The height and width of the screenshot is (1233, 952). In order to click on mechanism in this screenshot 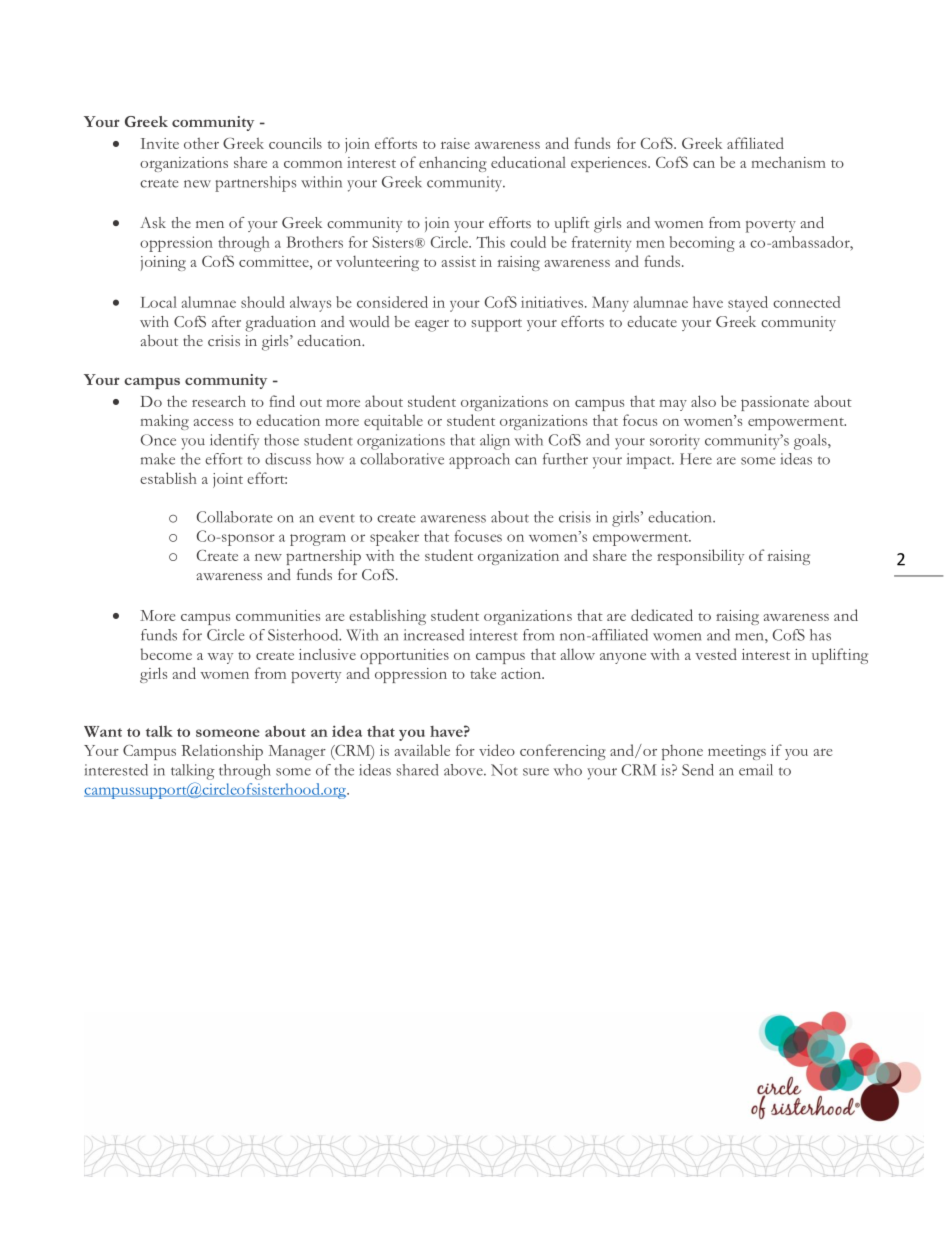, I will do `click(788, 162)`.
